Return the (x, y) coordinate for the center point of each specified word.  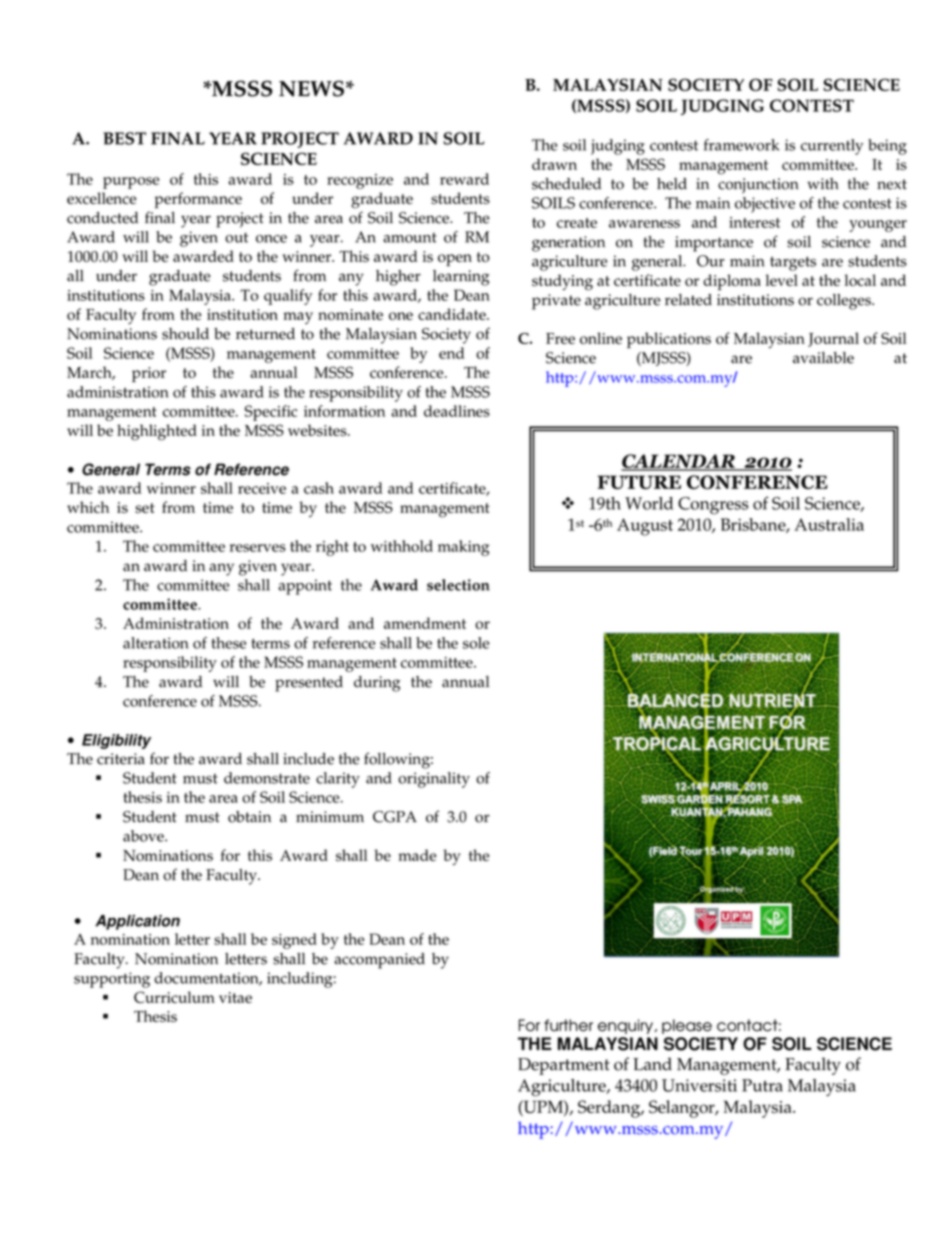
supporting (112, 980)
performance (198, 200)
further (568, 1025)
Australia (829, 524)
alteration (155, 643)
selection (458, 585)
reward (464, 179)
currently (832, 147)
